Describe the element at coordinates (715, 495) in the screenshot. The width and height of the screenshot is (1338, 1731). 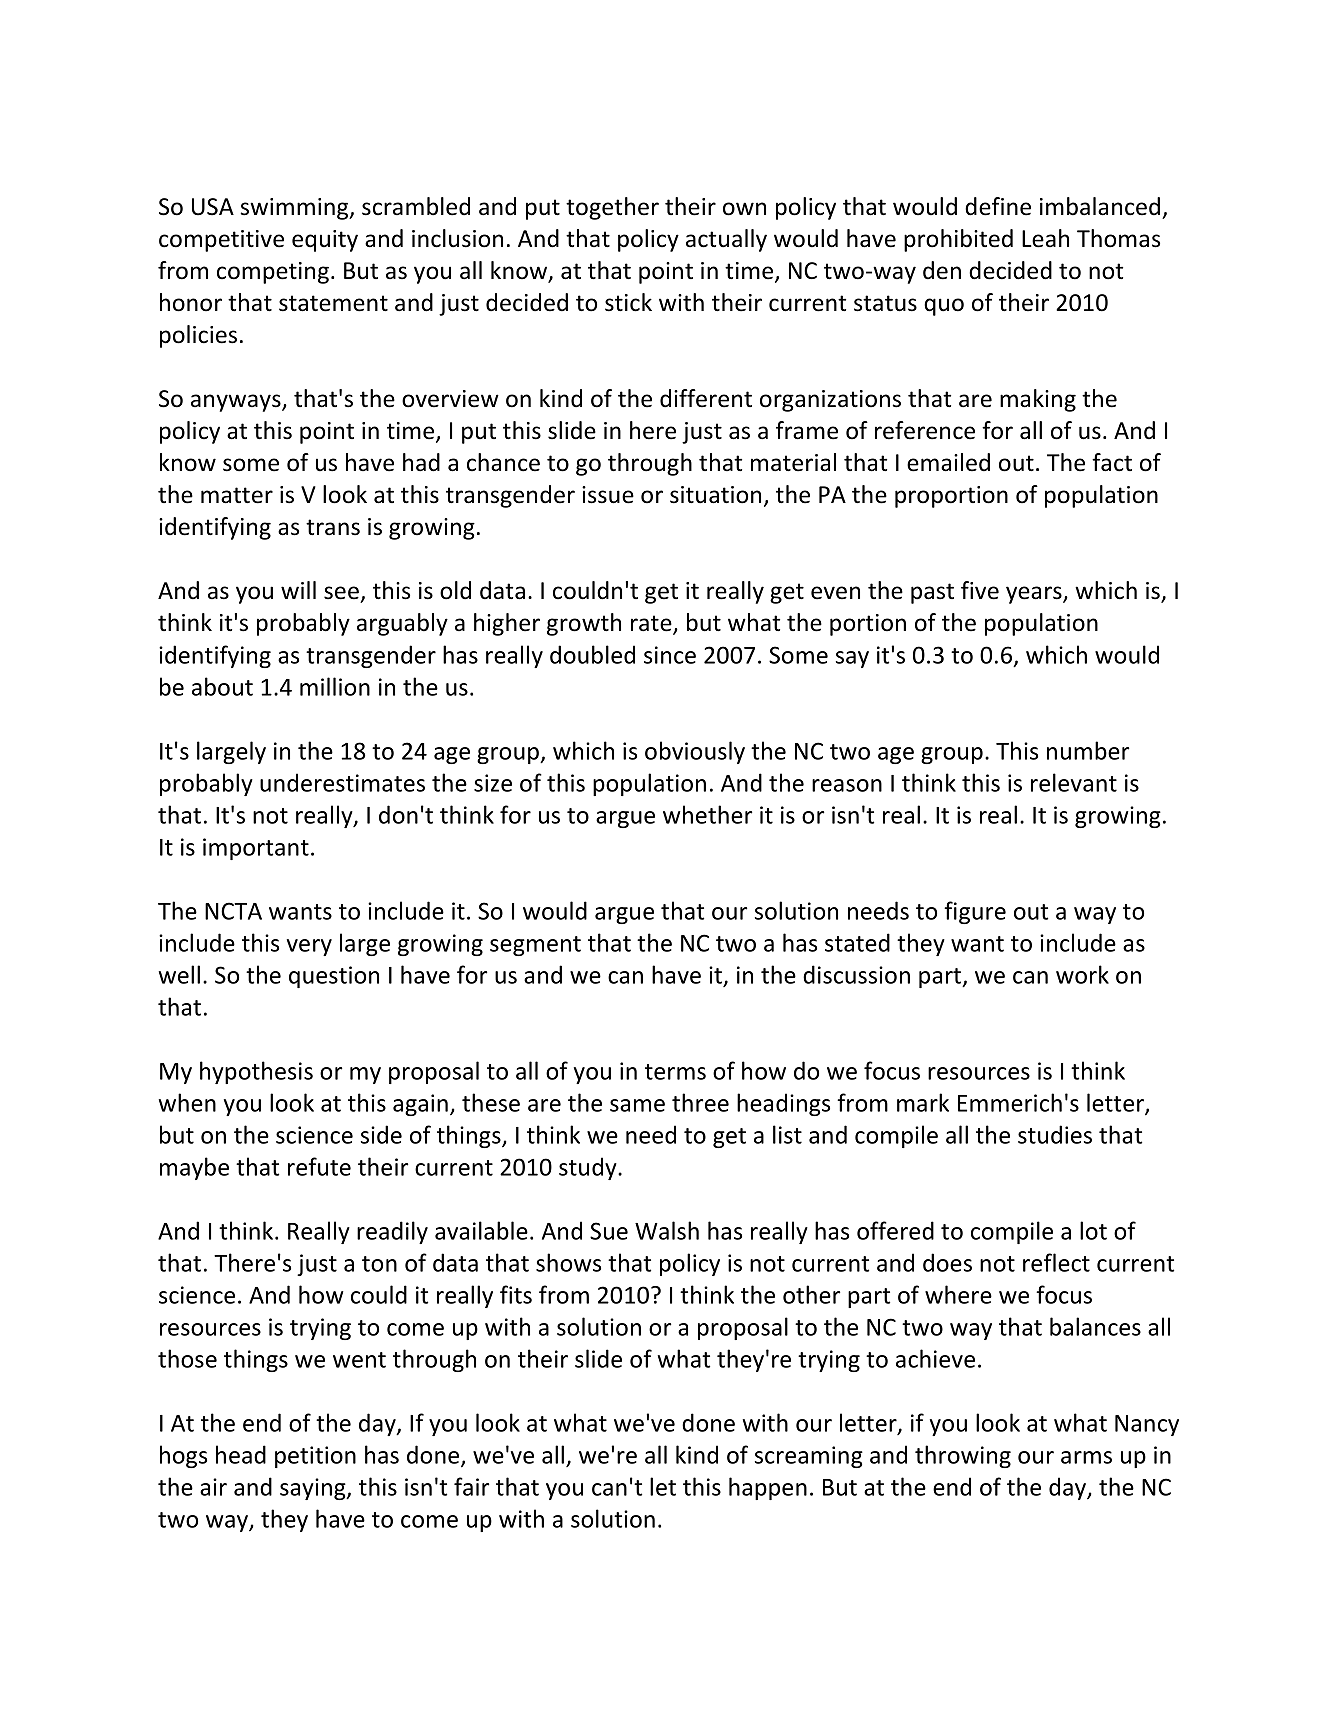
I see `situation` at that location.
